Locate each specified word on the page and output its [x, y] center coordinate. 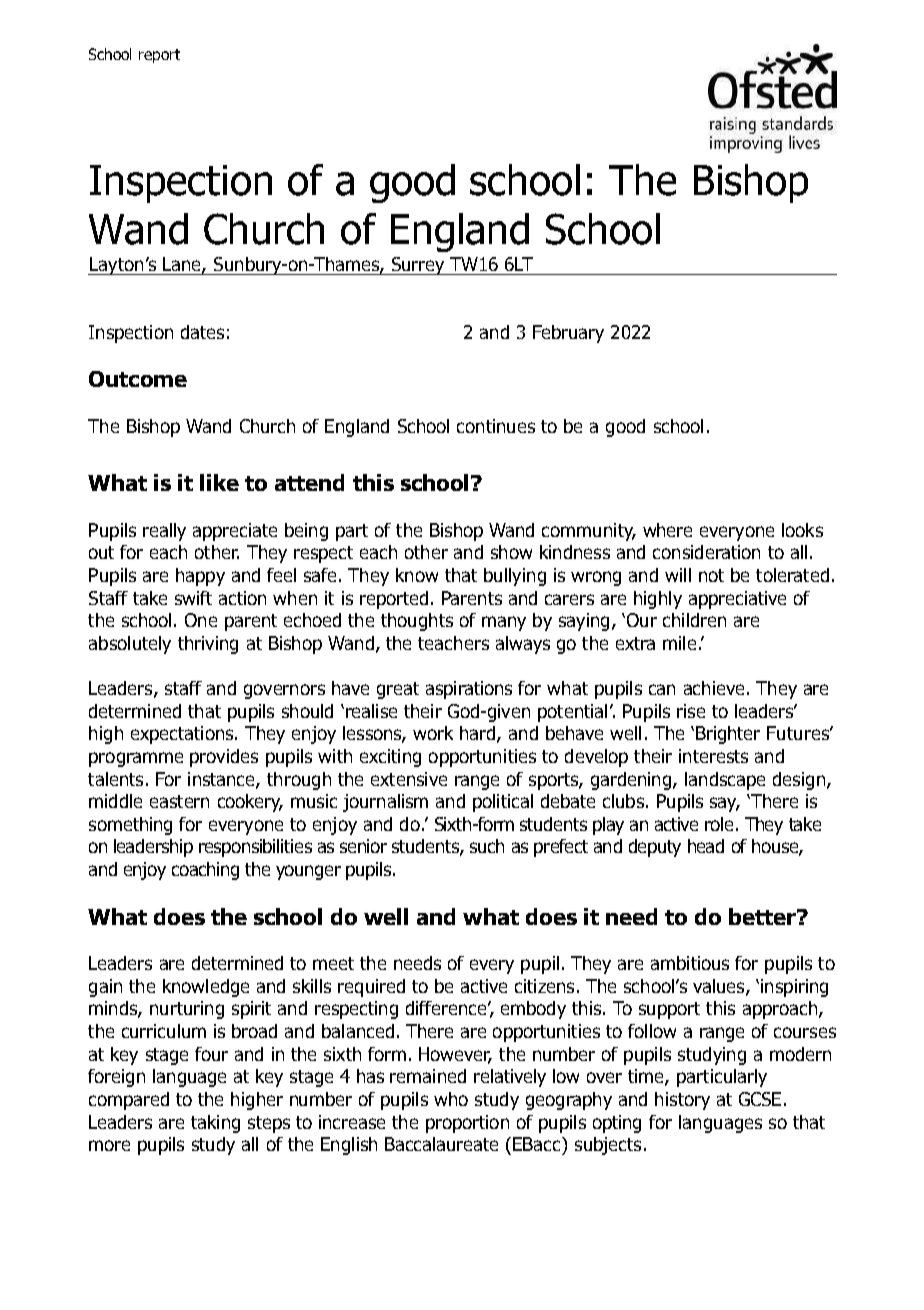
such [487, 846]
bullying [515, 577]
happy [200, 577]
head [706, 846]
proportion [467, 1124]
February [568, 334]
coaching [205, 871]
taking [215, 1124]
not [711, 575]
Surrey [418, 266]
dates [202, 332]
